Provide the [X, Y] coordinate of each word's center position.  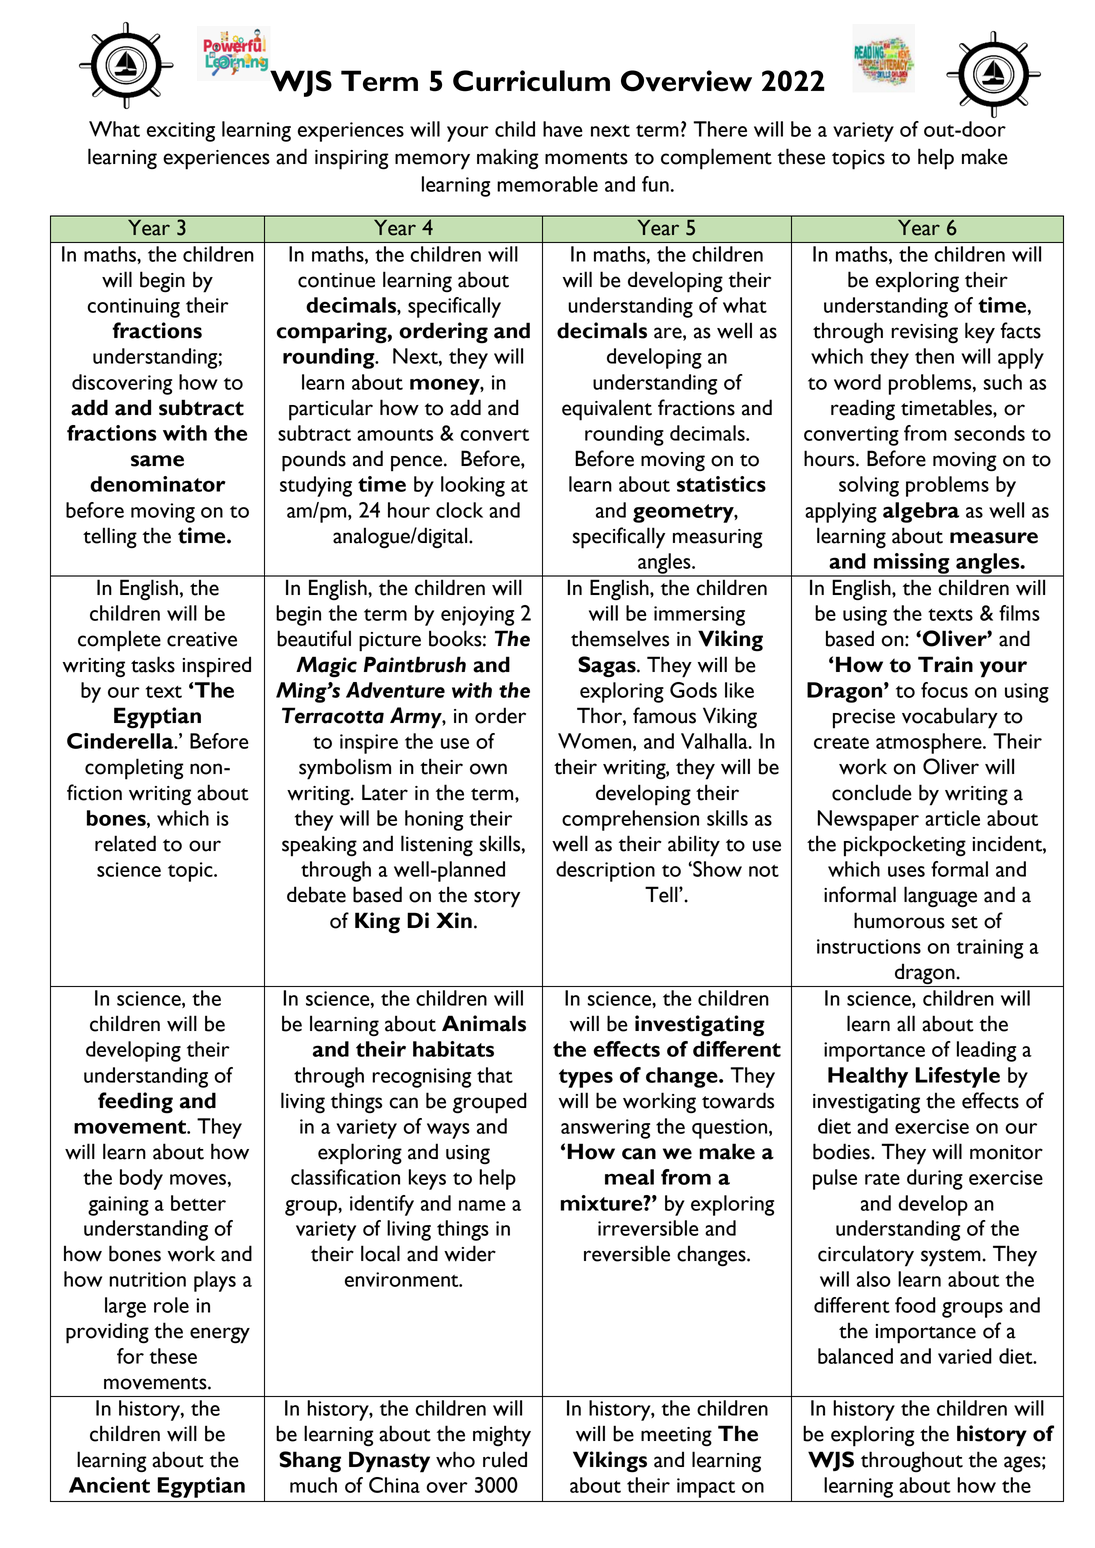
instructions [869, 946]
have [563, 129]
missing [912, 564]
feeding [135, 1103]
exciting [181, 132]
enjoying [477, 616]
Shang [310, 1462]
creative [202, 639]
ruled [505, 1459]
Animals [484, 1023]
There [720, 129]
